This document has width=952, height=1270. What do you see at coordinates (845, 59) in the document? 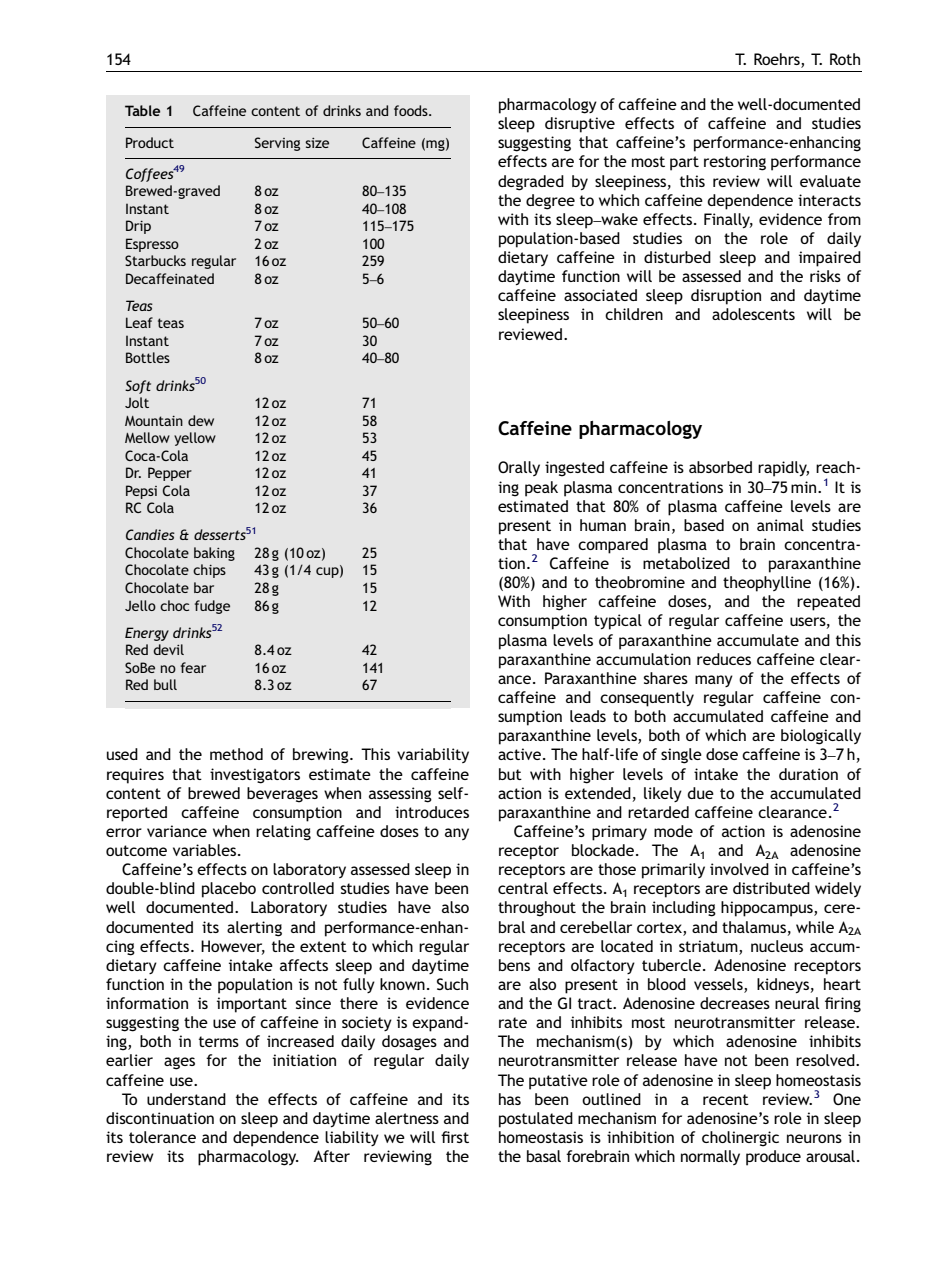
I see `Roth` at bounding box center [845, 59].
